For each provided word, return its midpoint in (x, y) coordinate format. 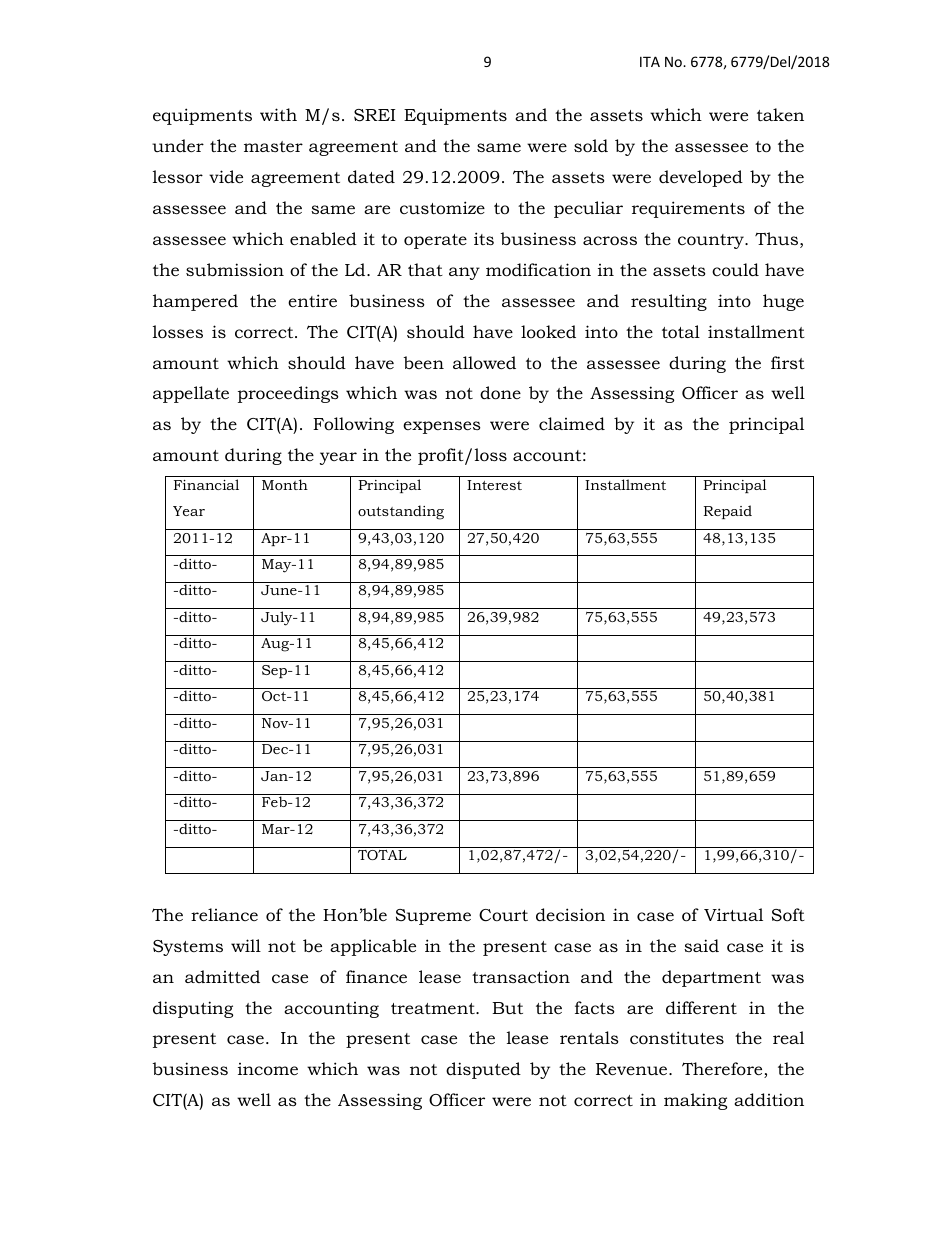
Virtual (733, 914)
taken (780, 114)
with (278, 114)
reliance (224, 914)
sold (591, 146)
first (788, 362)
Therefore (723, 1070)
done (500, 393)
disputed (483, 1070)
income (268, 1069)
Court (503, 915)
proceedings (288, 394)
